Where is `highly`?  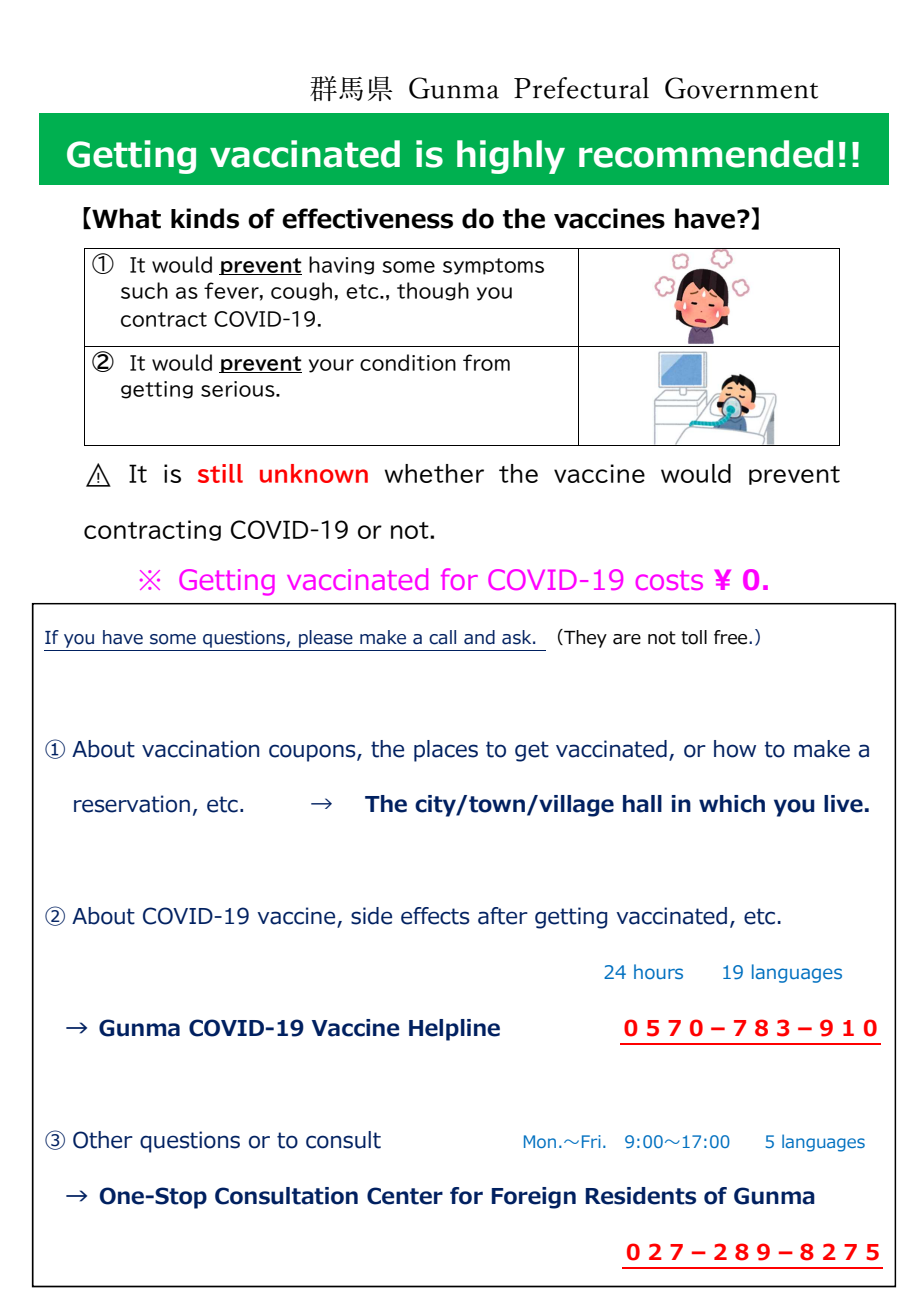 highly is located at coordinates (511, 157).
